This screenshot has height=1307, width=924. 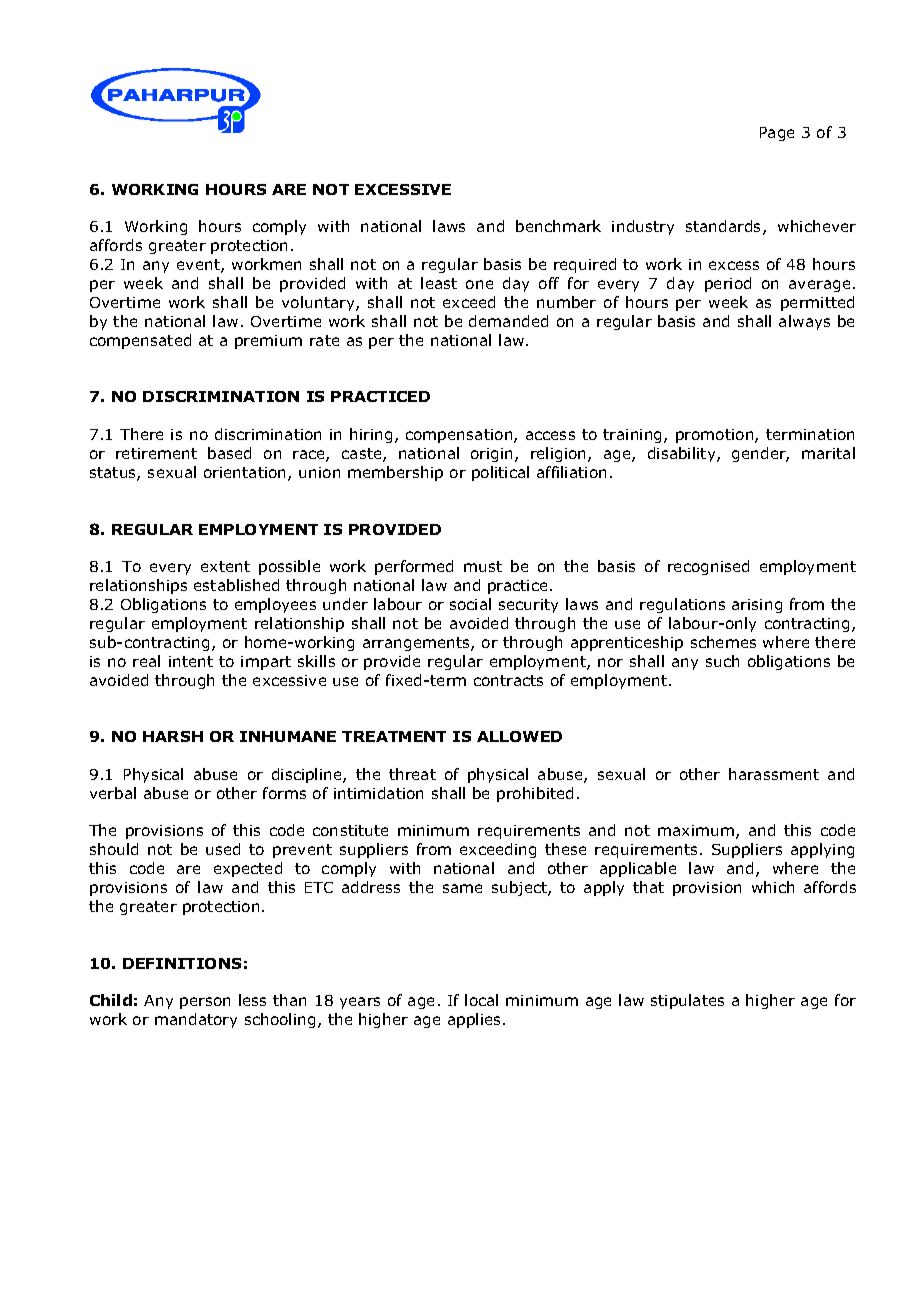 What do you see at coordinates (708, 567) in the screenshot?
I see `recognised` at bounding box center [708, 567].
